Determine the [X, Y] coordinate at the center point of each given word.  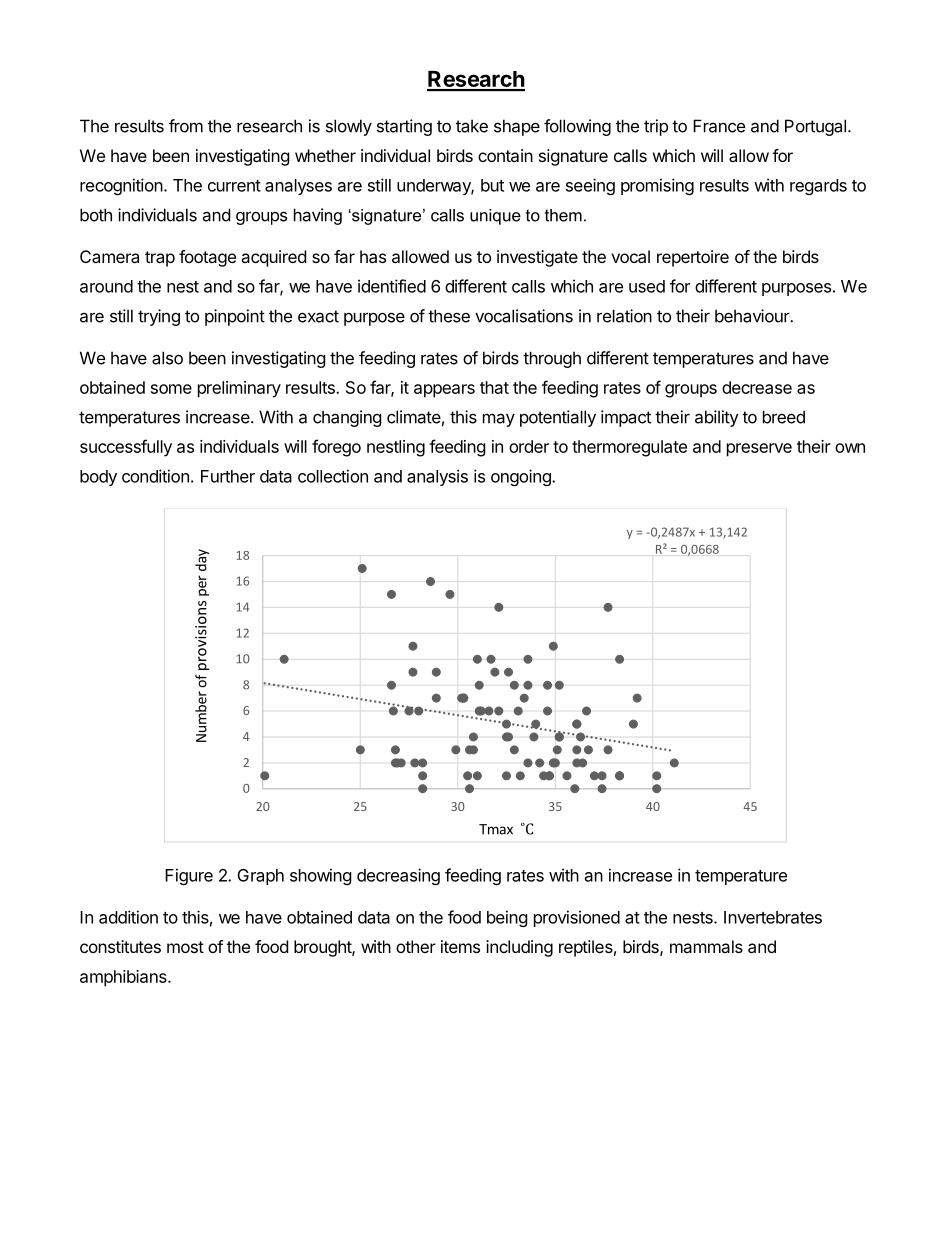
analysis [437, 477]
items [460, 946]
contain [505, 155]
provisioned [577, 918]
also [167, 358]
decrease [757, 387]
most [185, 947]
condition [155, 476]
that [494, 387]
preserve [759, 450]
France [719, 126]
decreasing [398, 876]
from [186, 126]
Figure [189, 876]
